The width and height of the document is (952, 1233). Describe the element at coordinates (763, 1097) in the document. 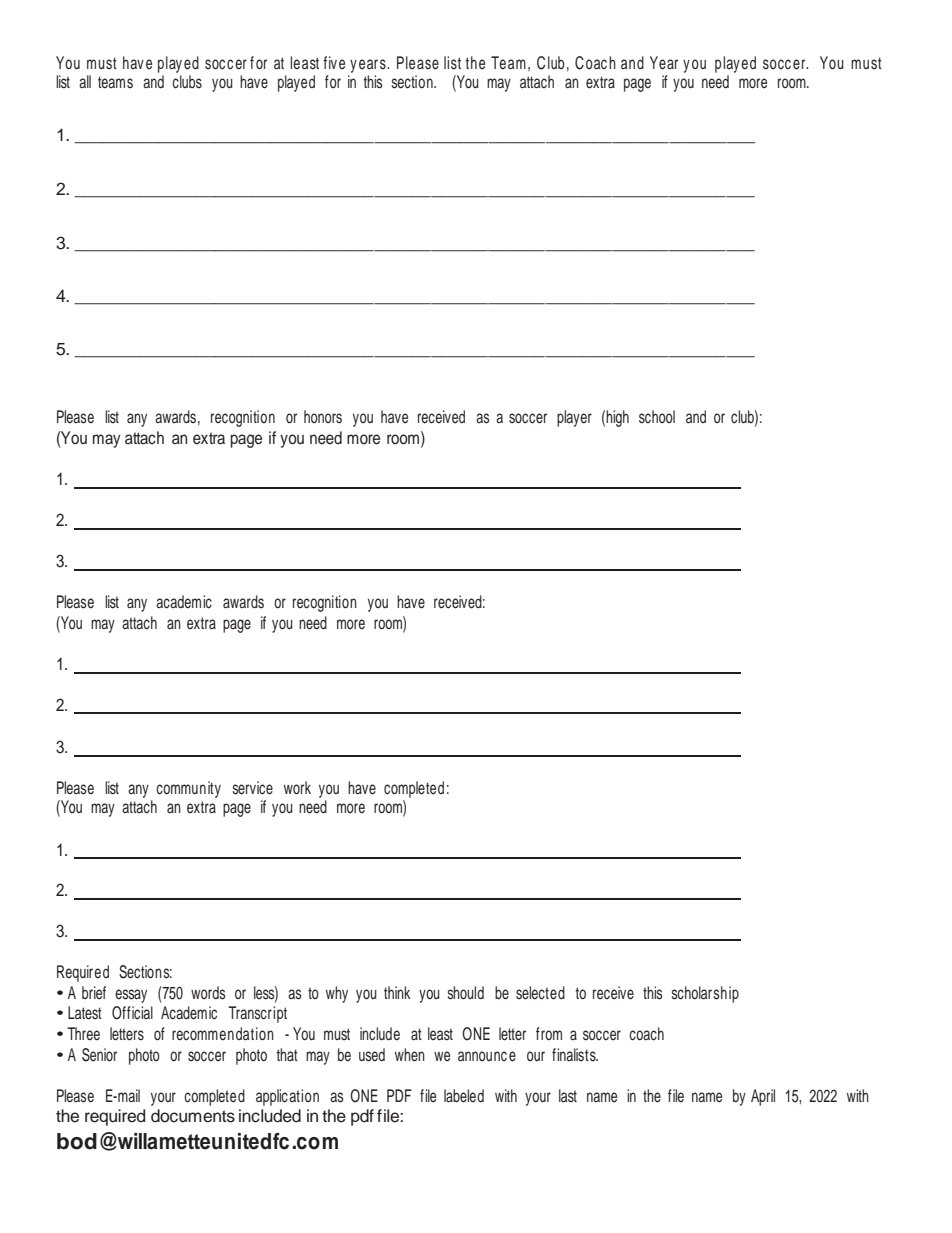

I see `April` at that location.
